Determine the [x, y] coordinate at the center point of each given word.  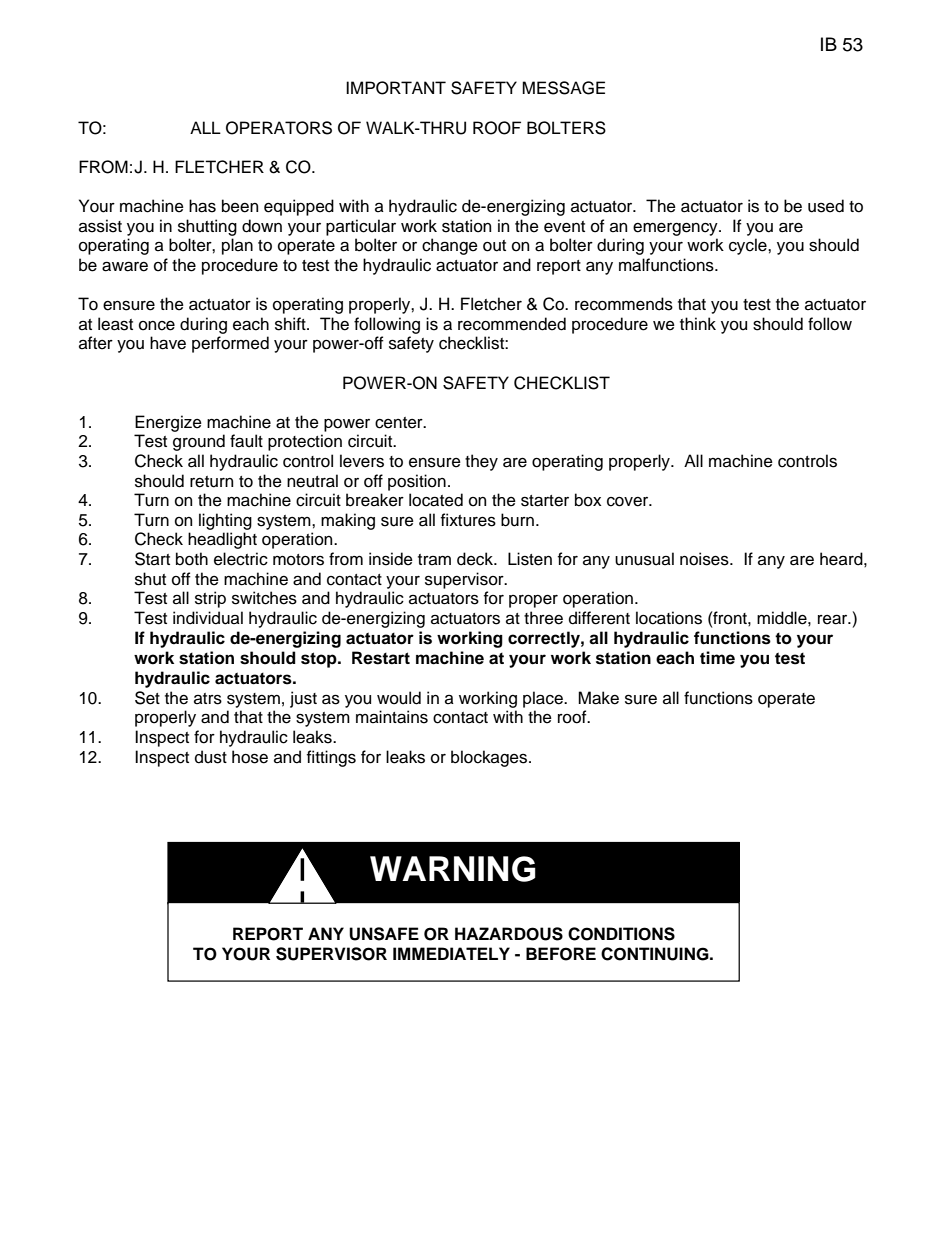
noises [705, 559]
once [157, 326]
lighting [225, 521]
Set [147, 698]
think [698, 323]
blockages [490, 758]
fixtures [468, 520]
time [717, 658]
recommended [512, 324]
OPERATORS [279, 128]
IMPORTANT [396, 88]
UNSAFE [384, 934]
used [826, 206]
